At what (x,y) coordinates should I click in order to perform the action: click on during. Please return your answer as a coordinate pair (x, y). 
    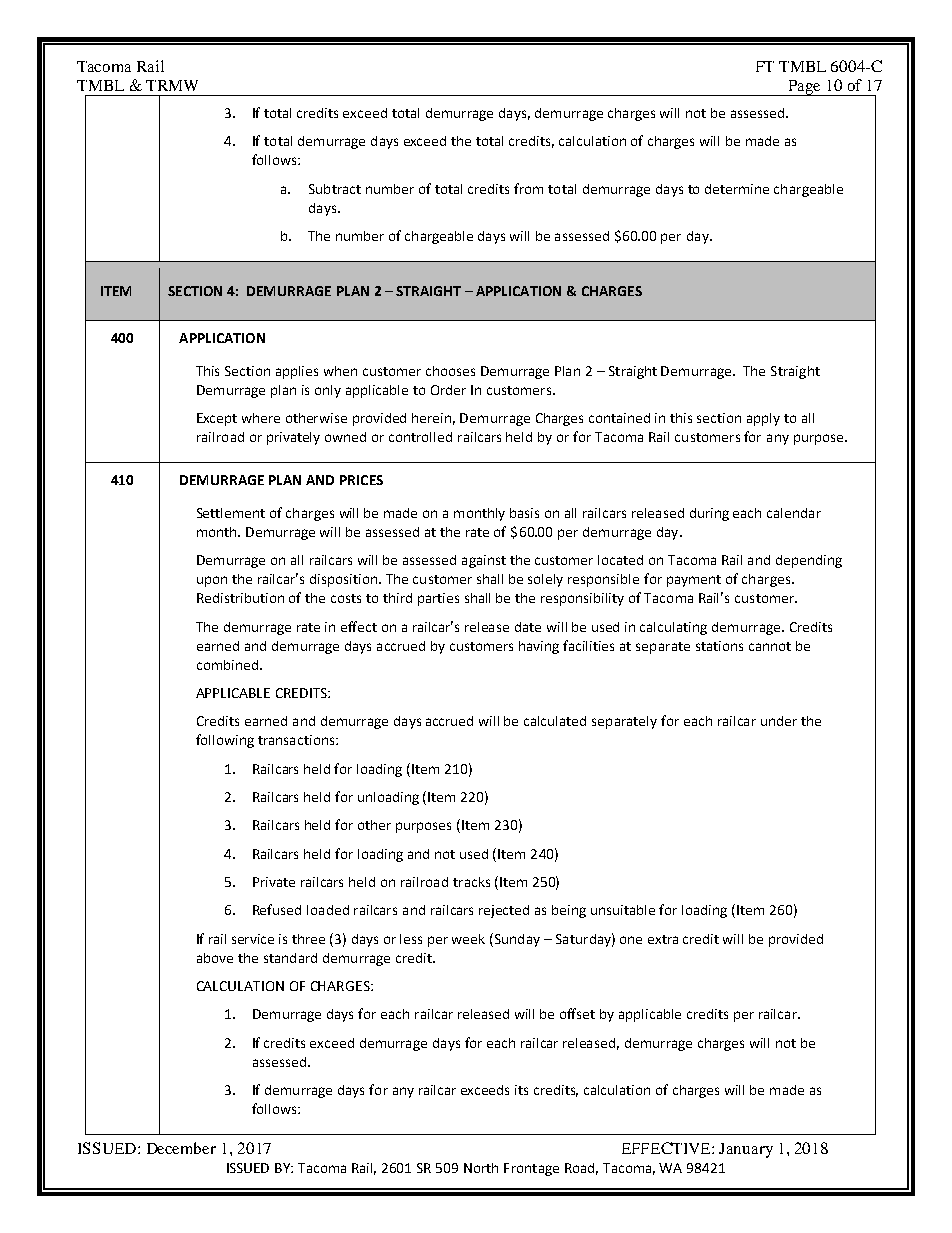
    Looking at the image, I should click on (709, 514).
